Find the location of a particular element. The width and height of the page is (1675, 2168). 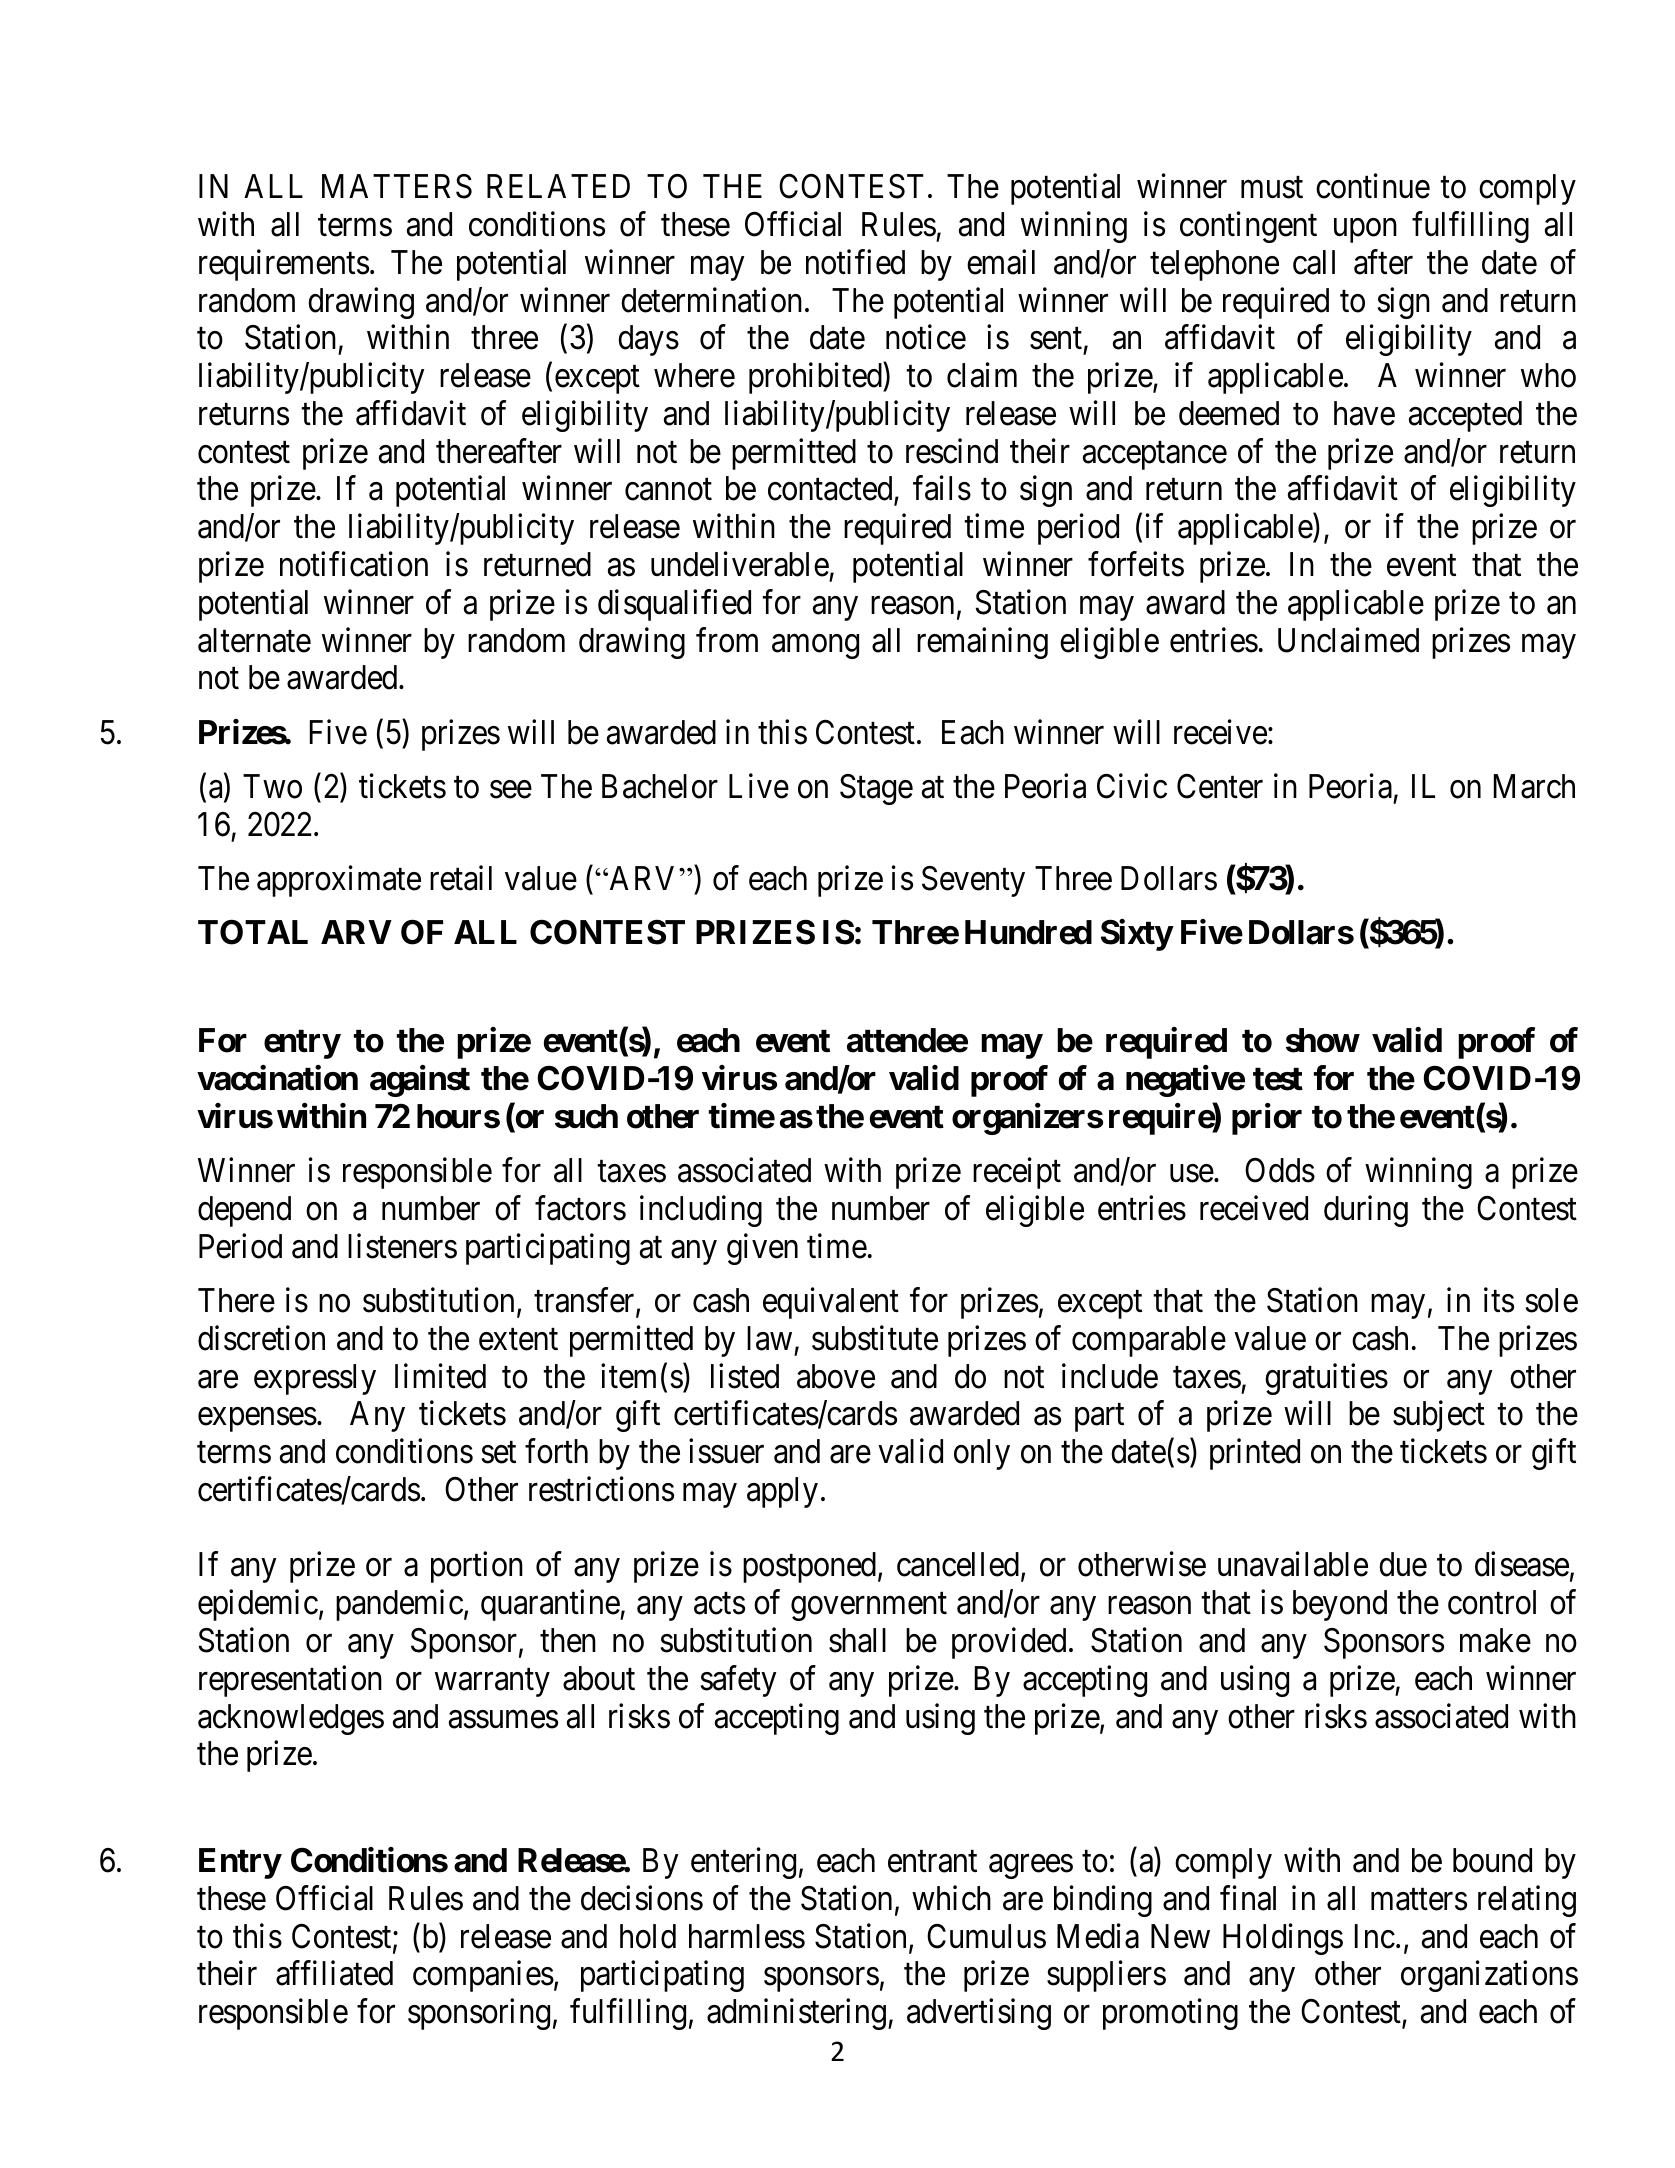

RELATED is located at coordinates (558, 186).
